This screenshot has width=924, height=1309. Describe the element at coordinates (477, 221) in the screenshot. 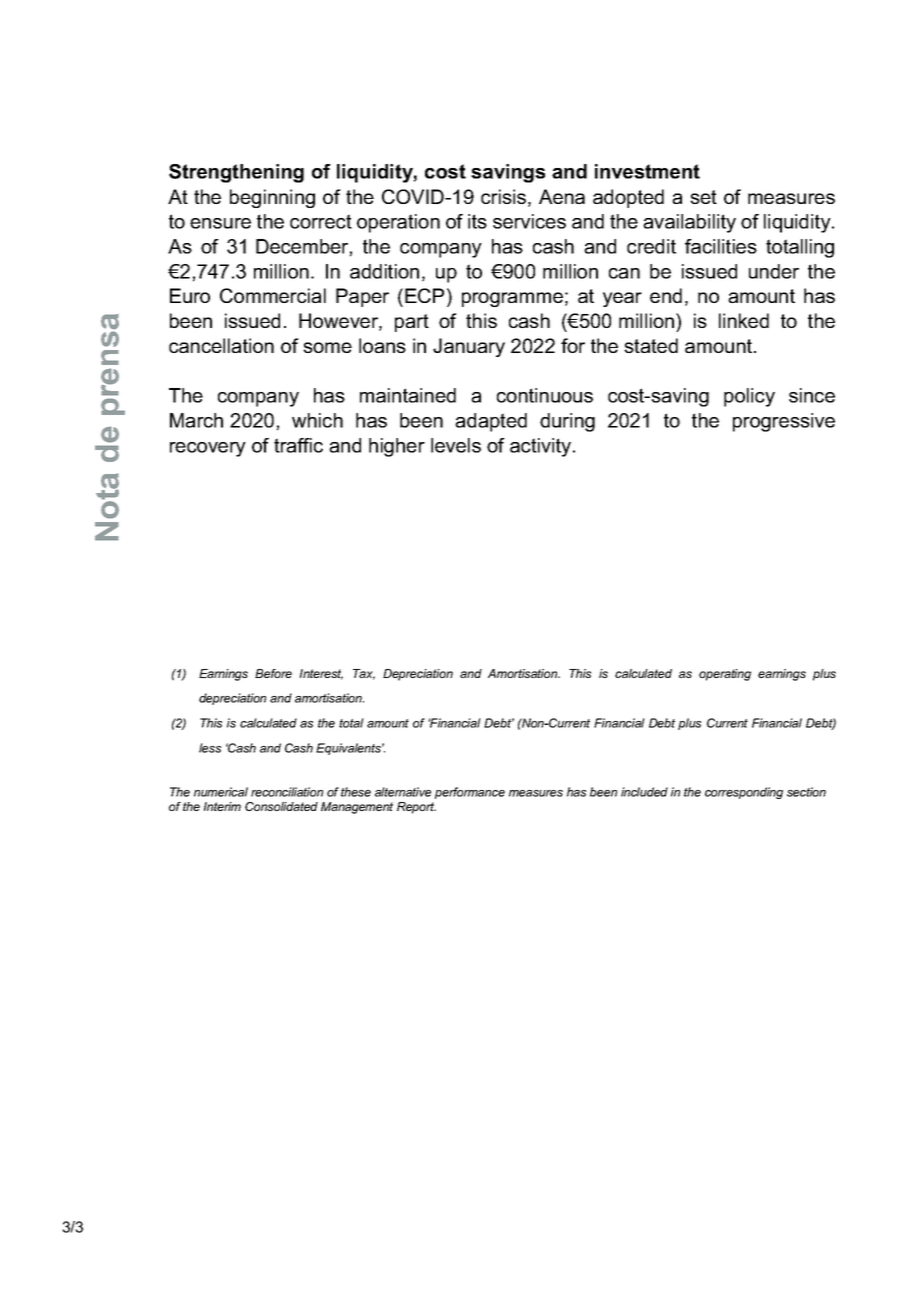

I see `its` at that location.
